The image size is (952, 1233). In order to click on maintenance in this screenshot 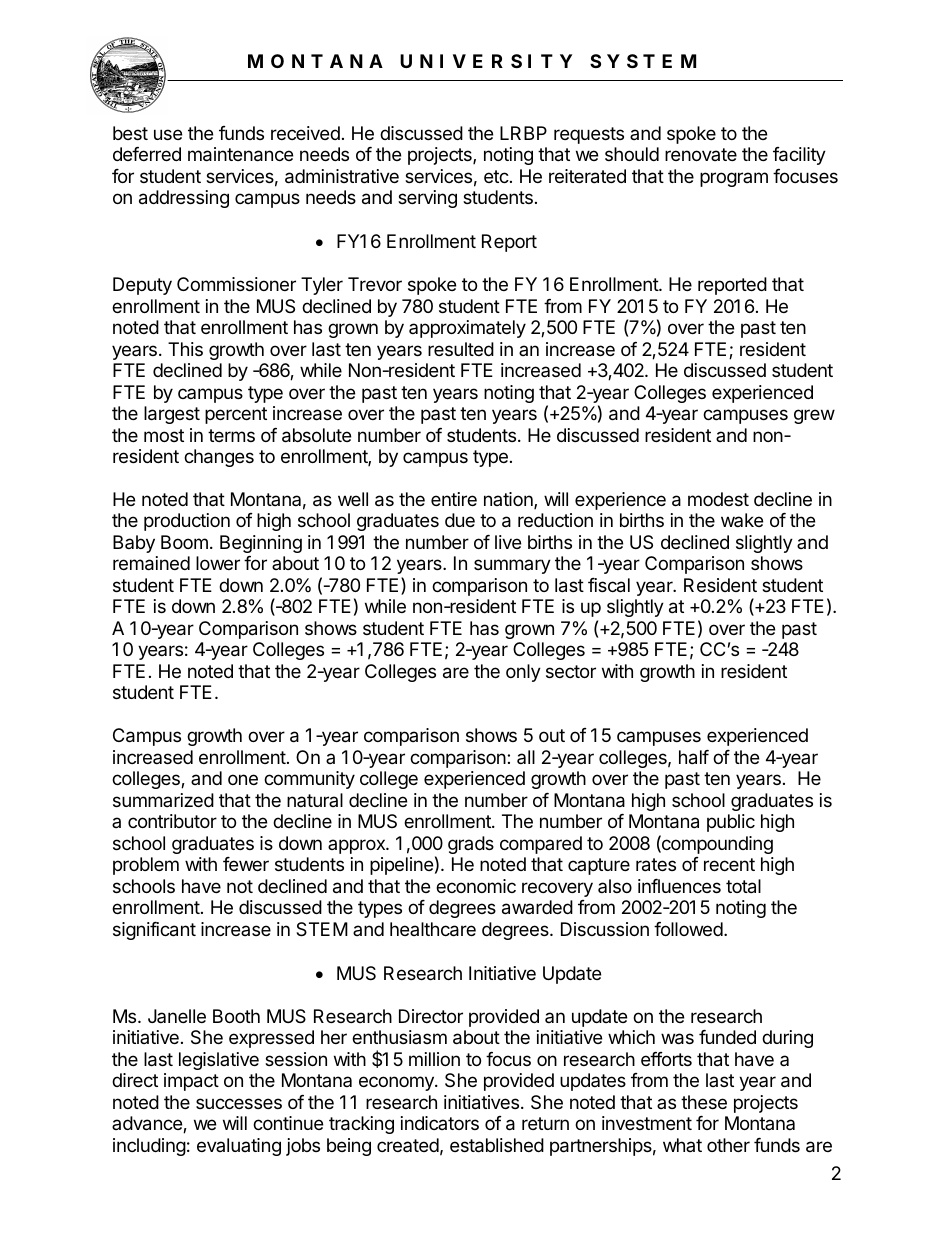, I will do `click(240, 154)`.
